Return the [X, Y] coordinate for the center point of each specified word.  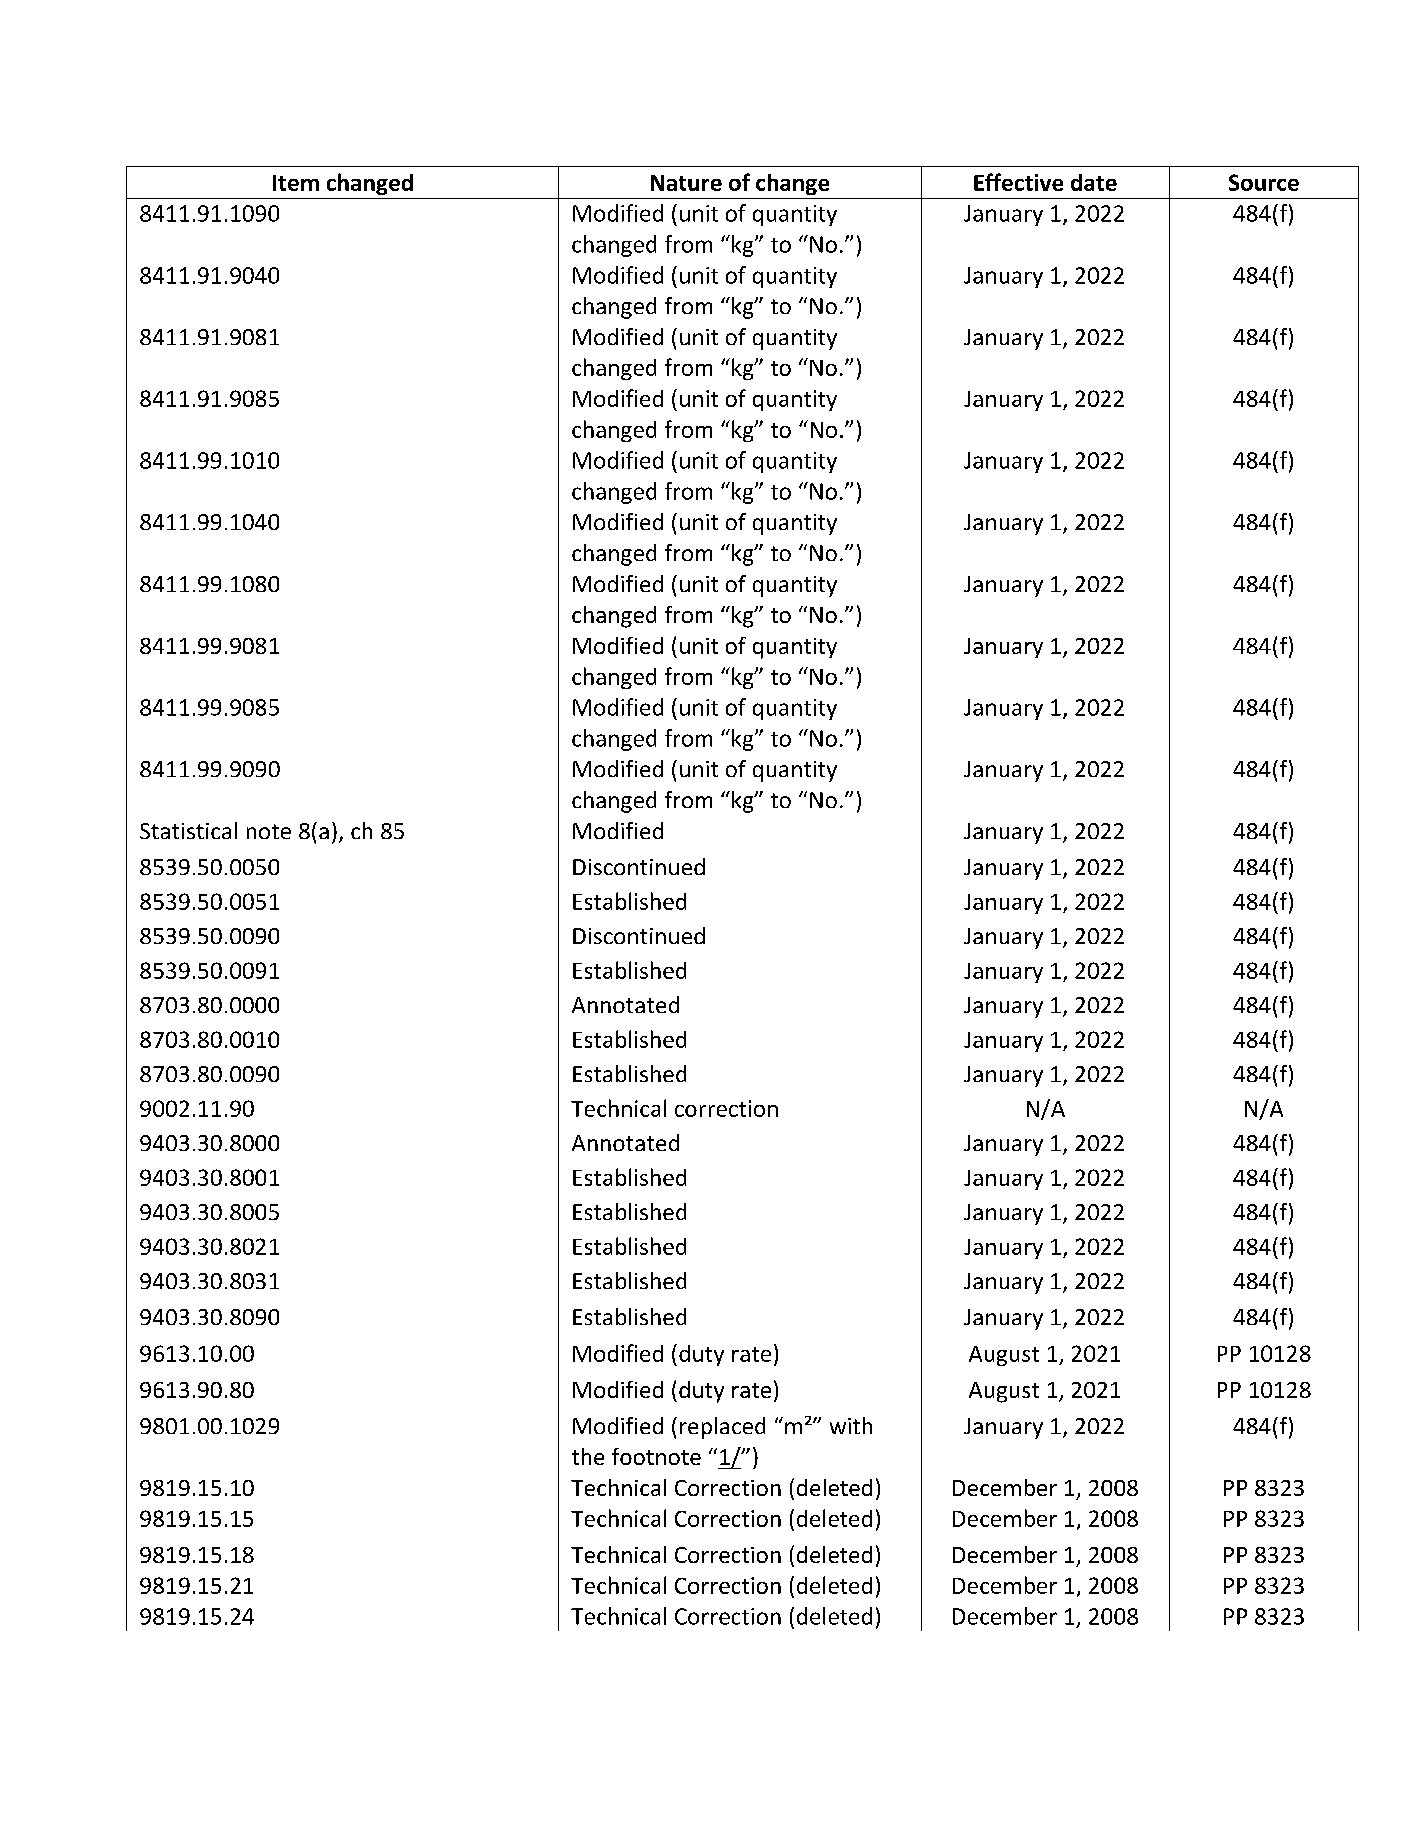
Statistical [188, 830]
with [851, 1425]
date [1094, 182]
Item [296, 183]
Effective [1018, 182]
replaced [722, 1428]
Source [1264, 182]
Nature [686, 183]
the [588, 1456]
